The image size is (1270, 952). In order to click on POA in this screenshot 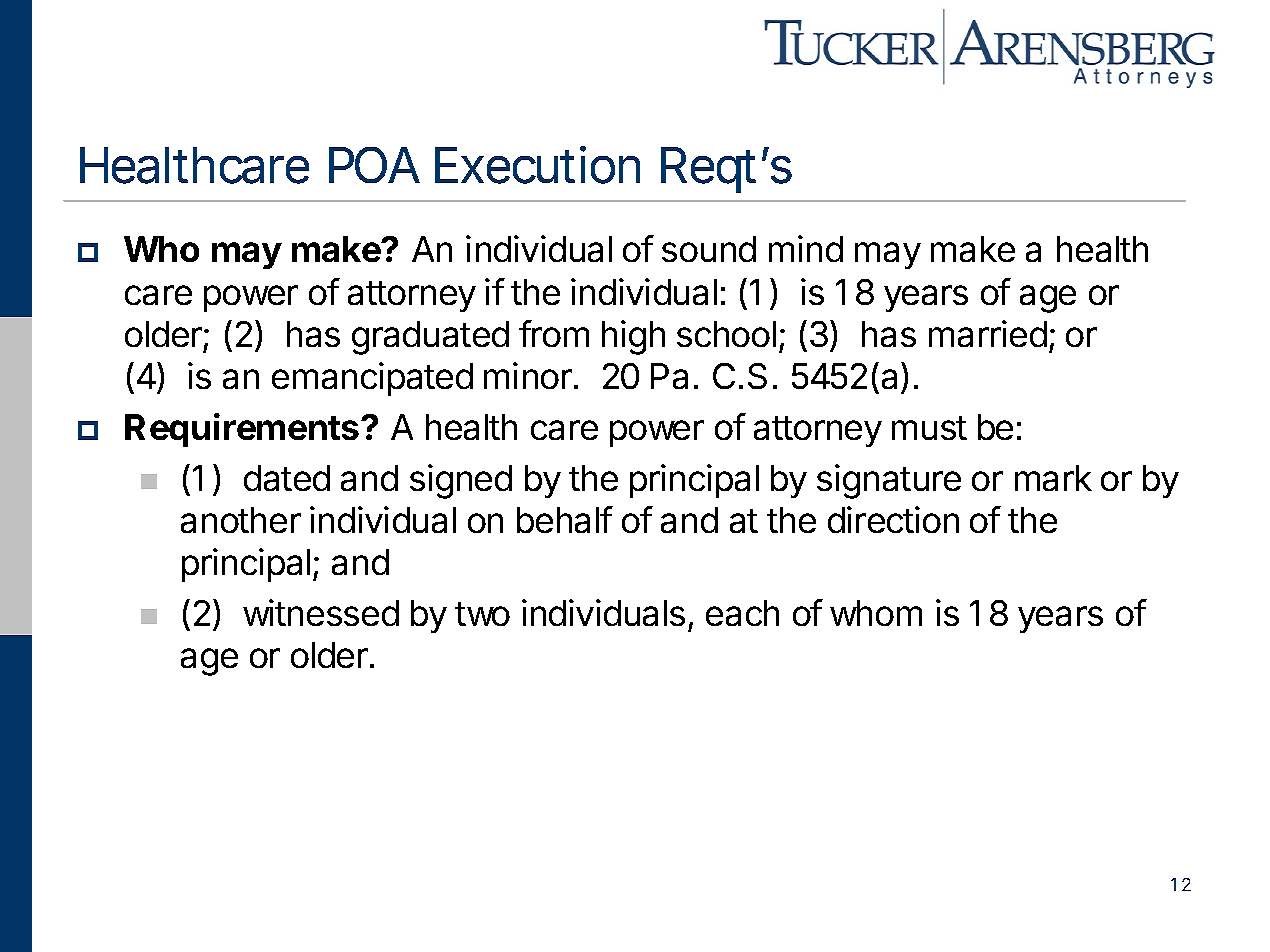, I will do `click(374, 165)`.
